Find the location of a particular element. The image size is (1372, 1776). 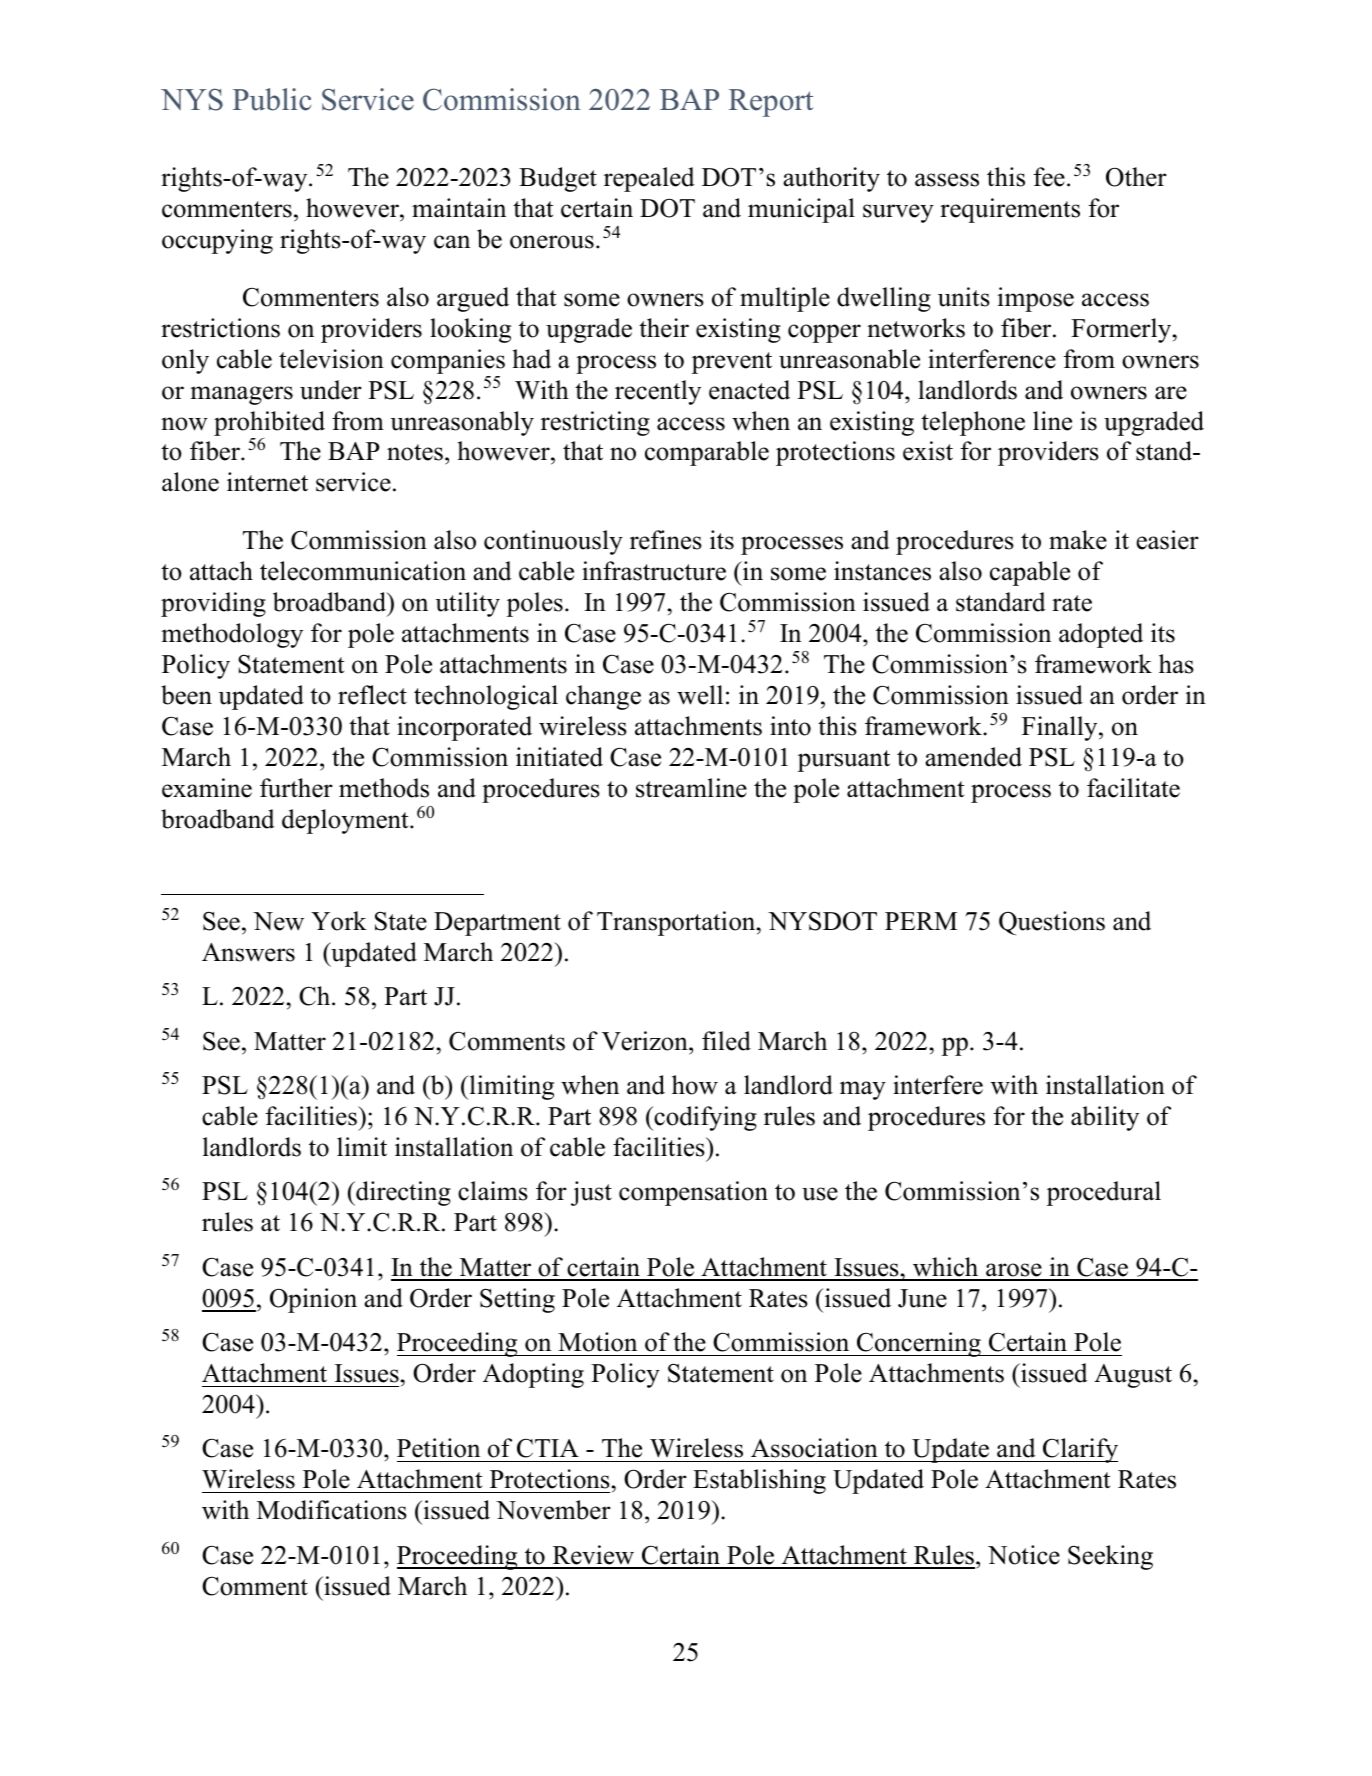

Public is located at coordinates (272, 99).
